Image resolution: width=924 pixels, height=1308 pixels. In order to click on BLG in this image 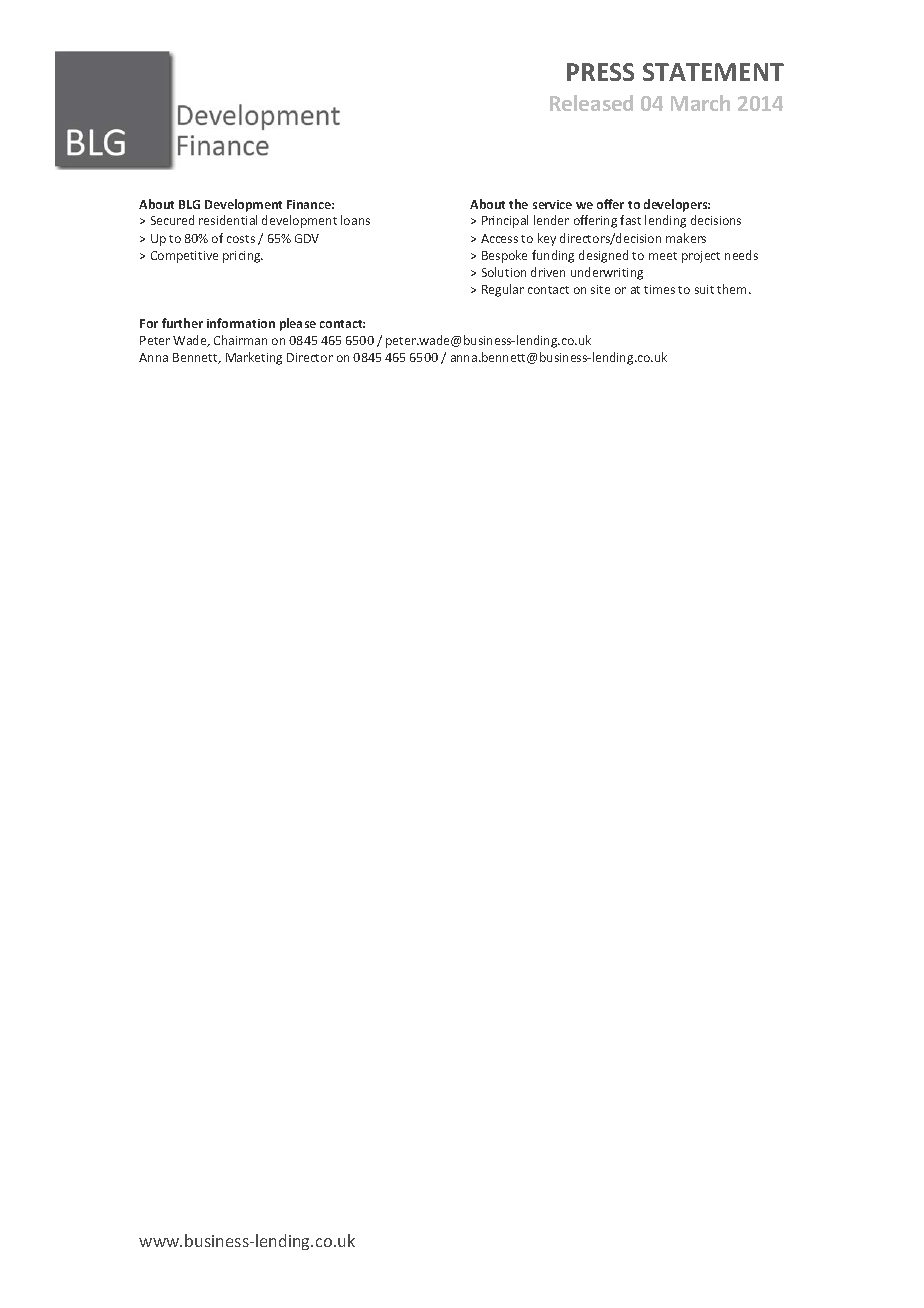, I will do `click(189, 204)`.
